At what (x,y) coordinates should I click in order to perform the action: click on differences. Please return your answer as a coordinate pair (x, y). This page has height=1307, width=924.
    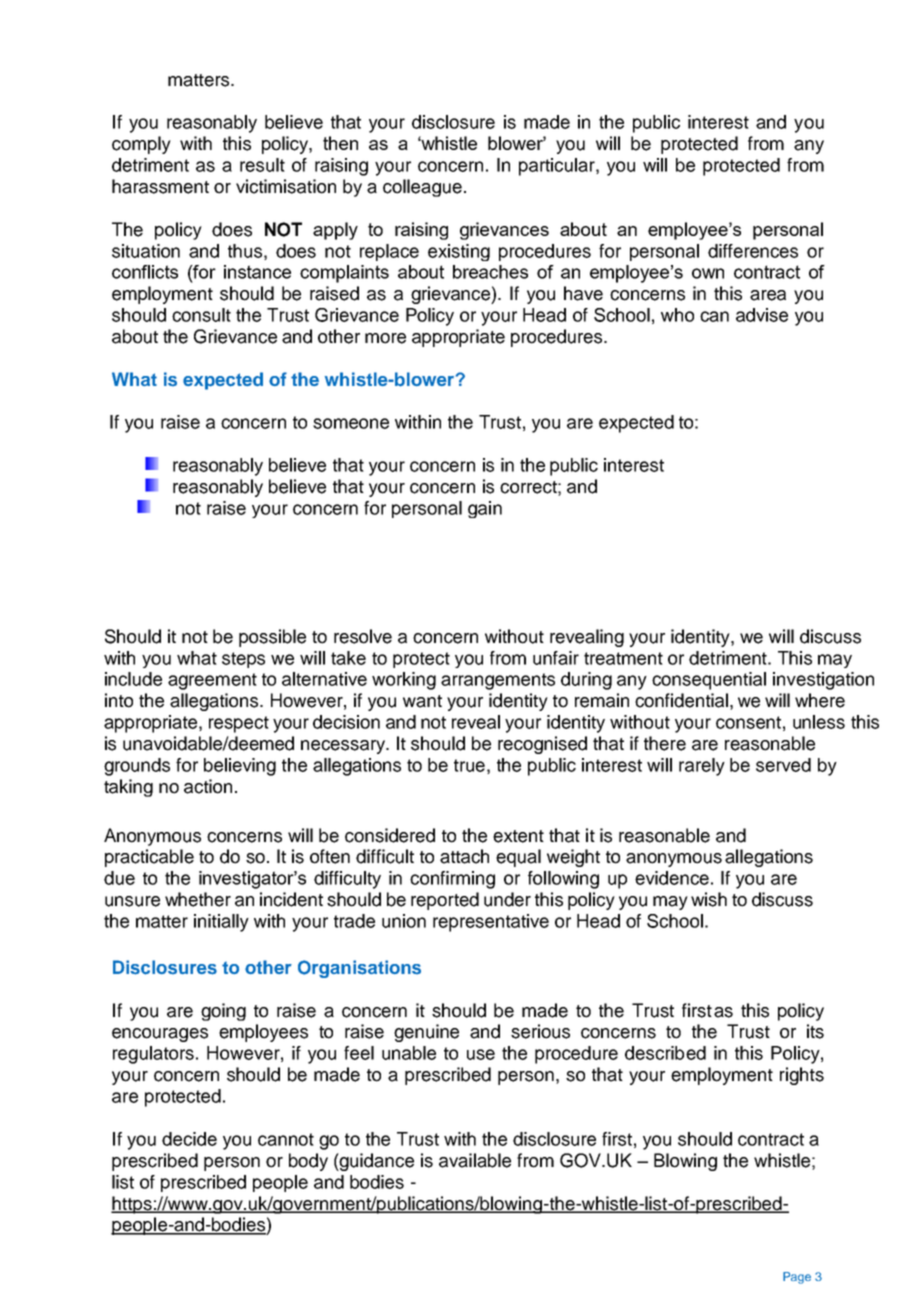
    Looking at the image, I should click on (753, 251).
